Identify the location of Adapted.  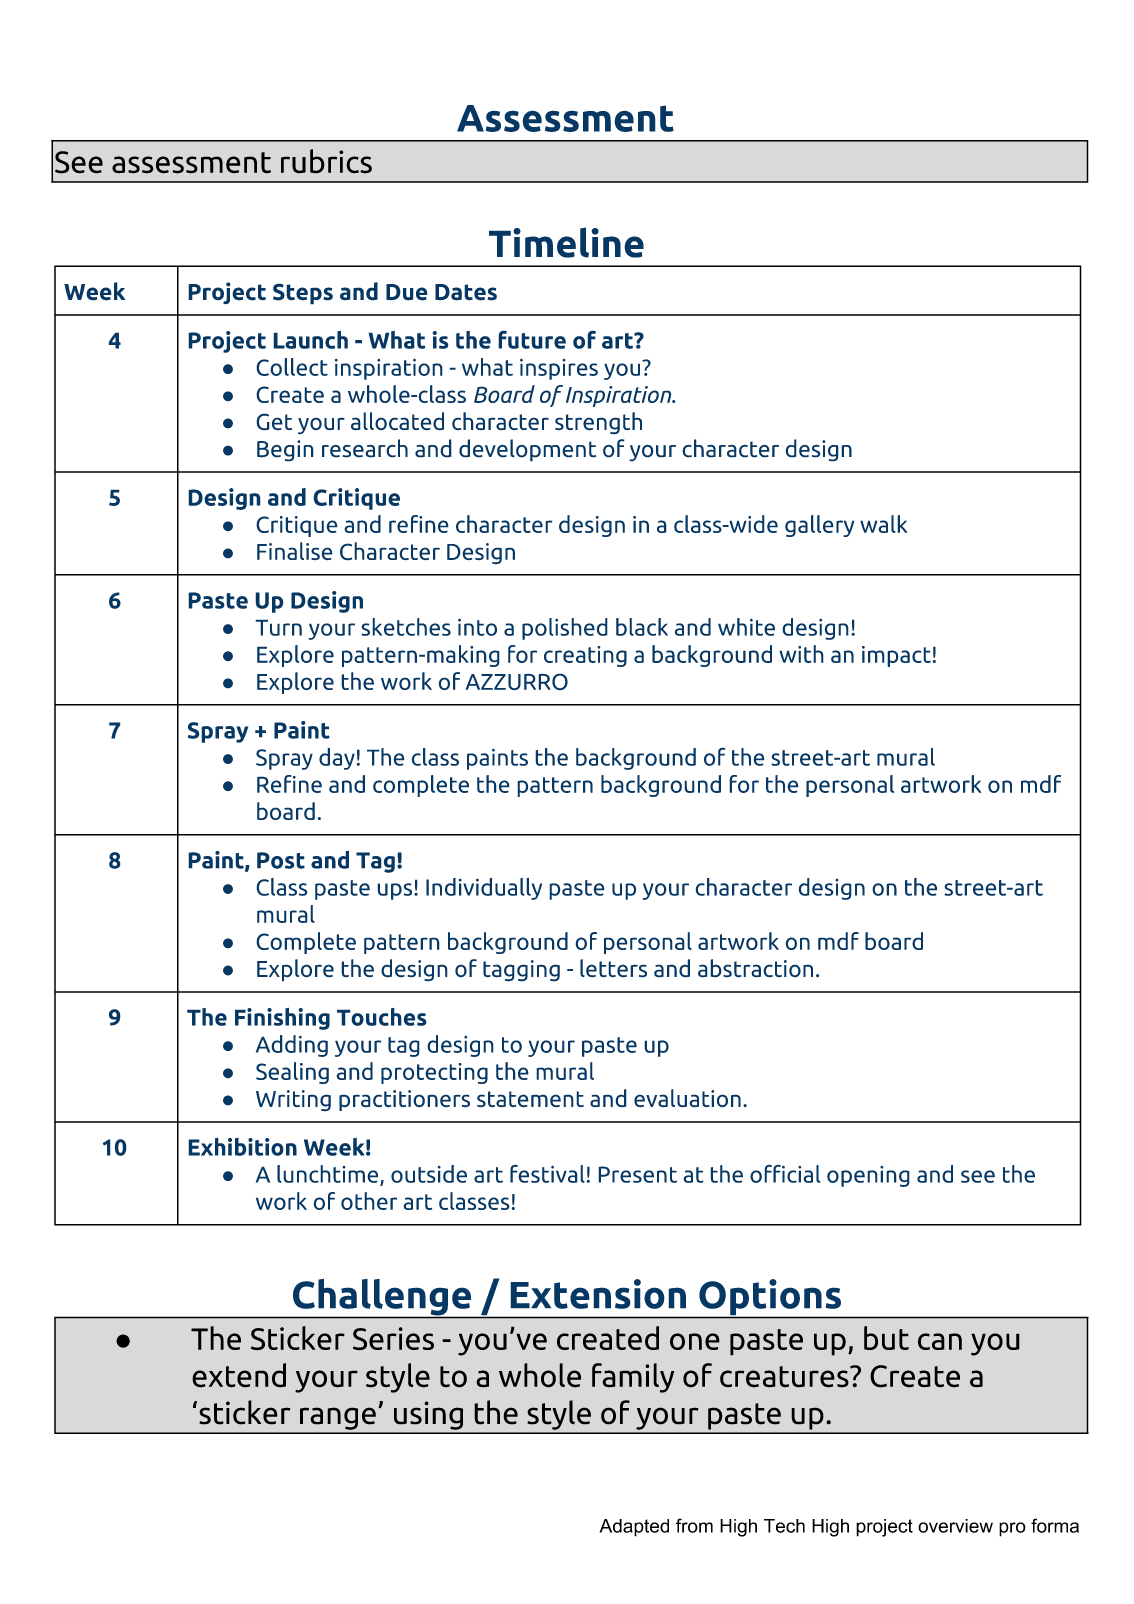
(634, 1528).
